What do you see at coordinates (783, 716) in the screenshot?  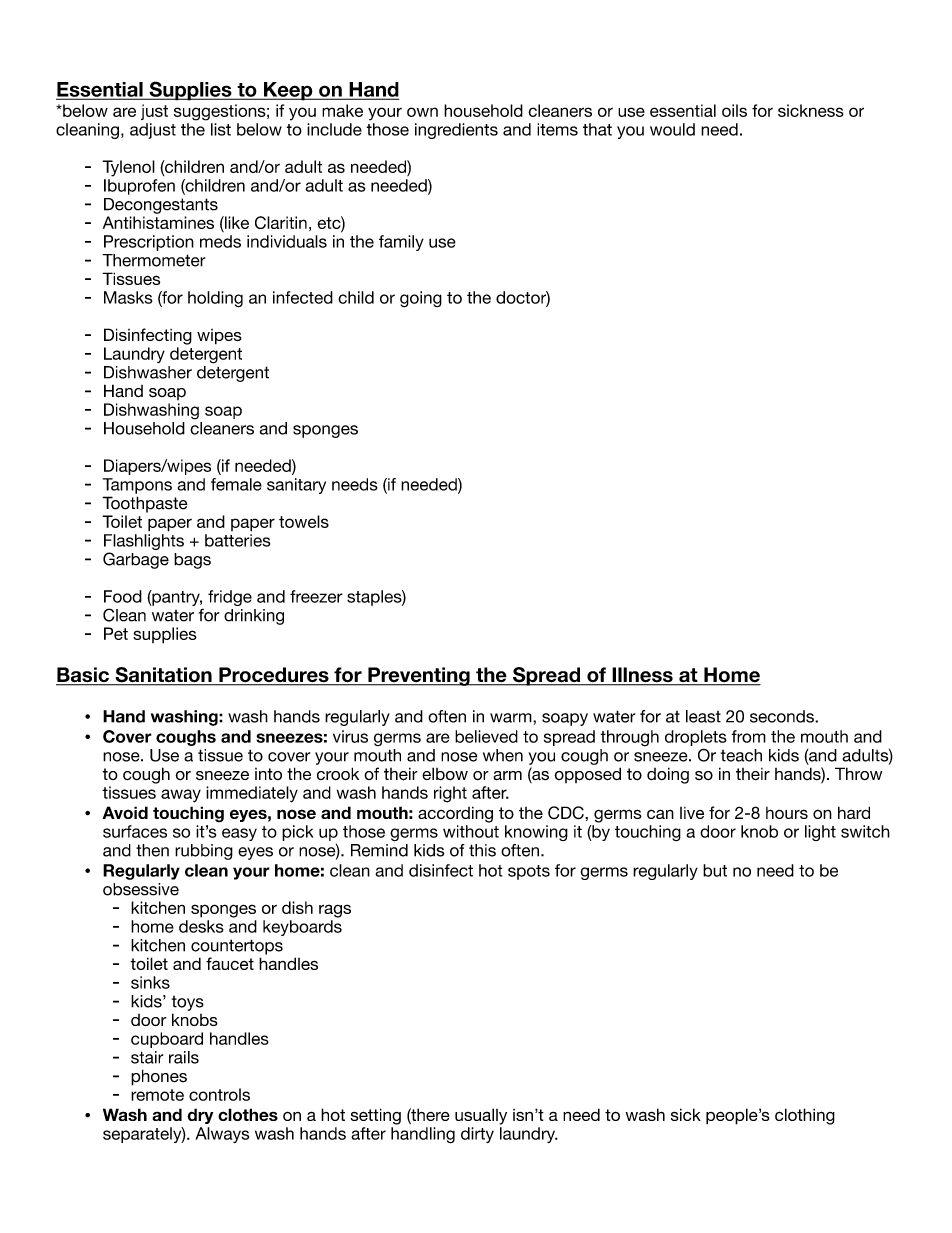 I see `seconds` at bounding box center [783, 716].
